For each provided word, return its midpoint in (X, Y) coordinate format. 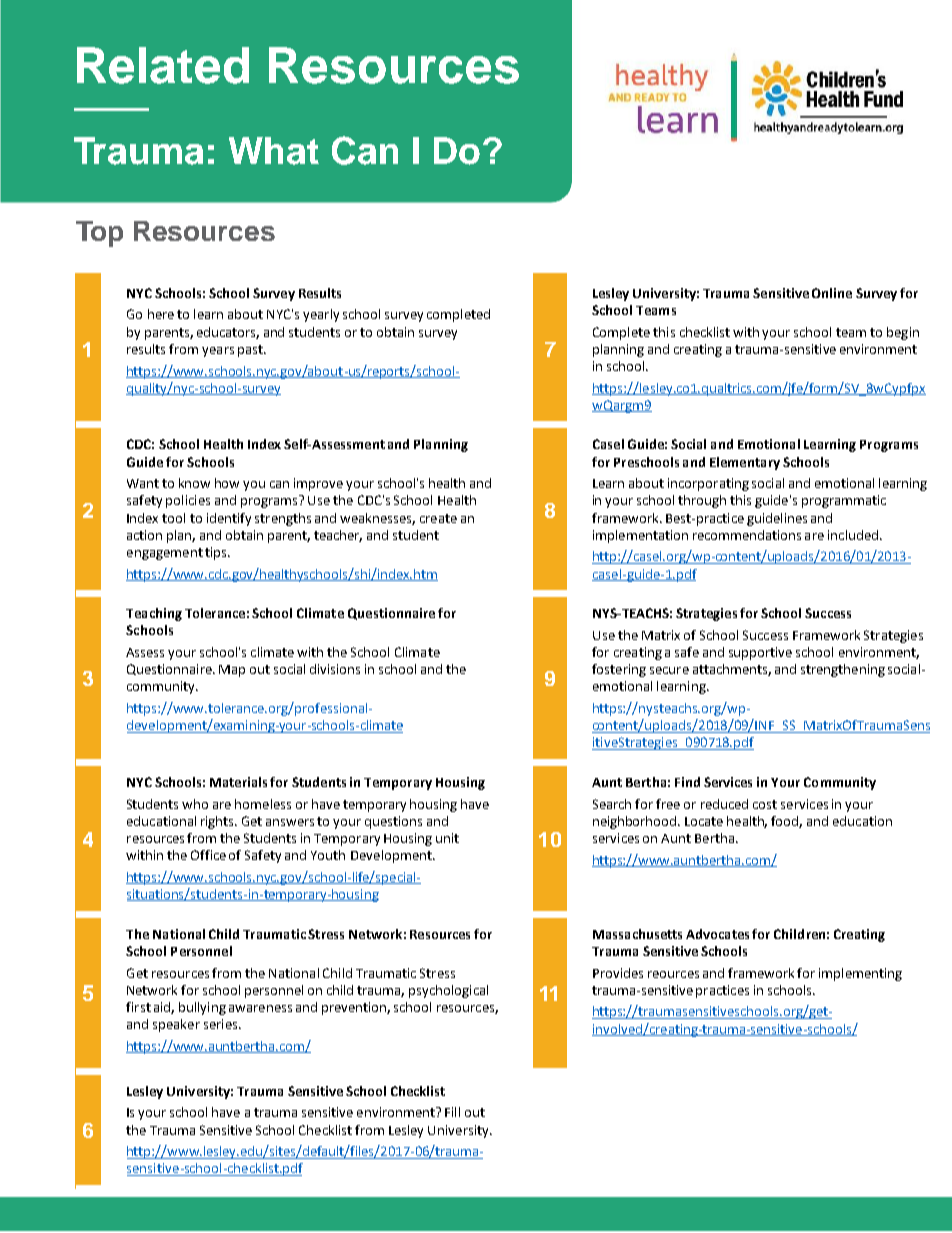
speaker (176, 1025)
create (438, 518)
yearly (321, 315)
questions (393, 822)
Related (163, 65)
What (274, 151)
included (853, 535)
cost (765, 804)
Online (832, 293)
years (218, 352)
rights (218, 822)
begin (903, 333)
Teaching (154, 614)
